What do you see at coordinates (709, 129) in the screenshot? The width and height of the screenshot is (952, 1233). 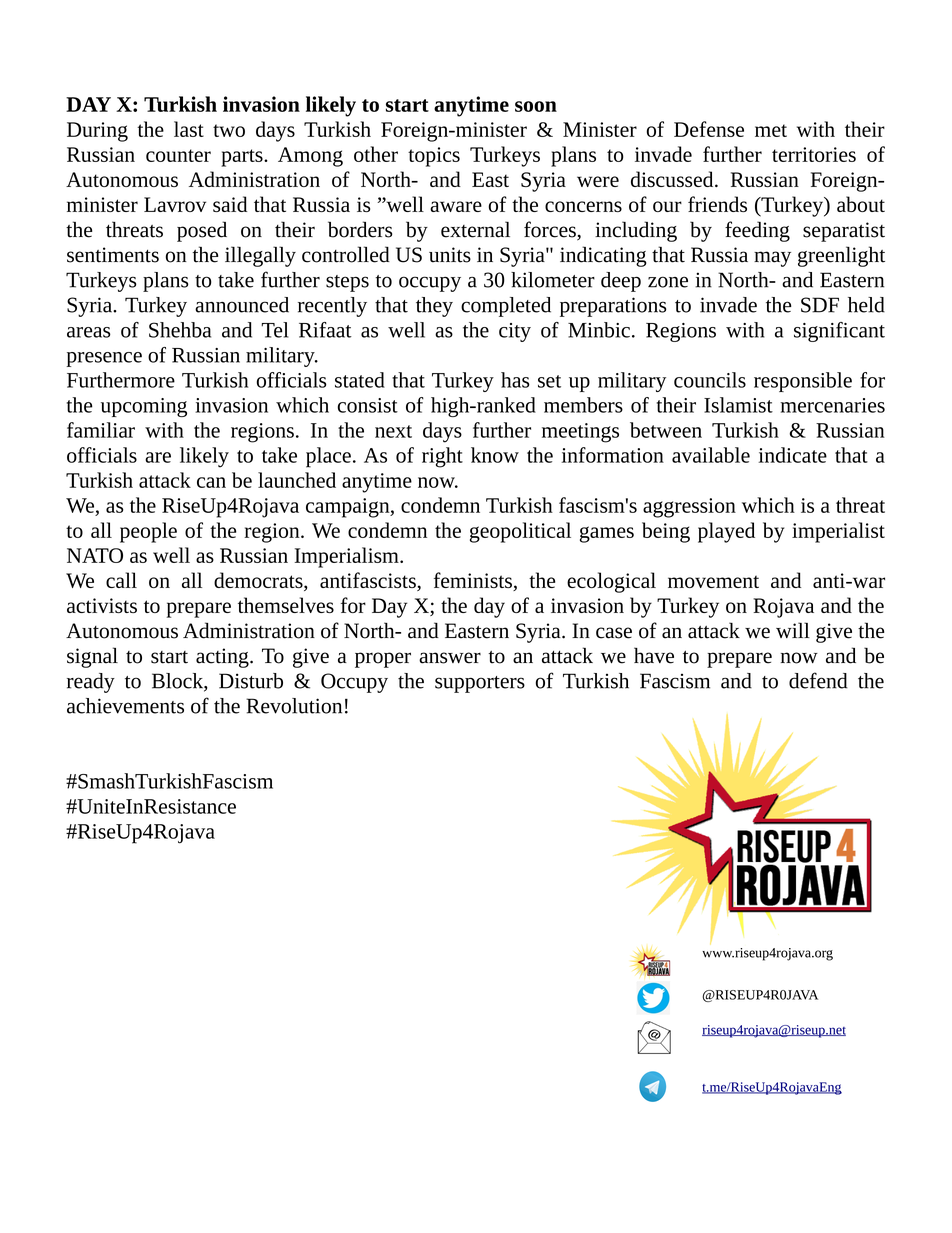 I see `Defense` at bounding box center [709, 129].
